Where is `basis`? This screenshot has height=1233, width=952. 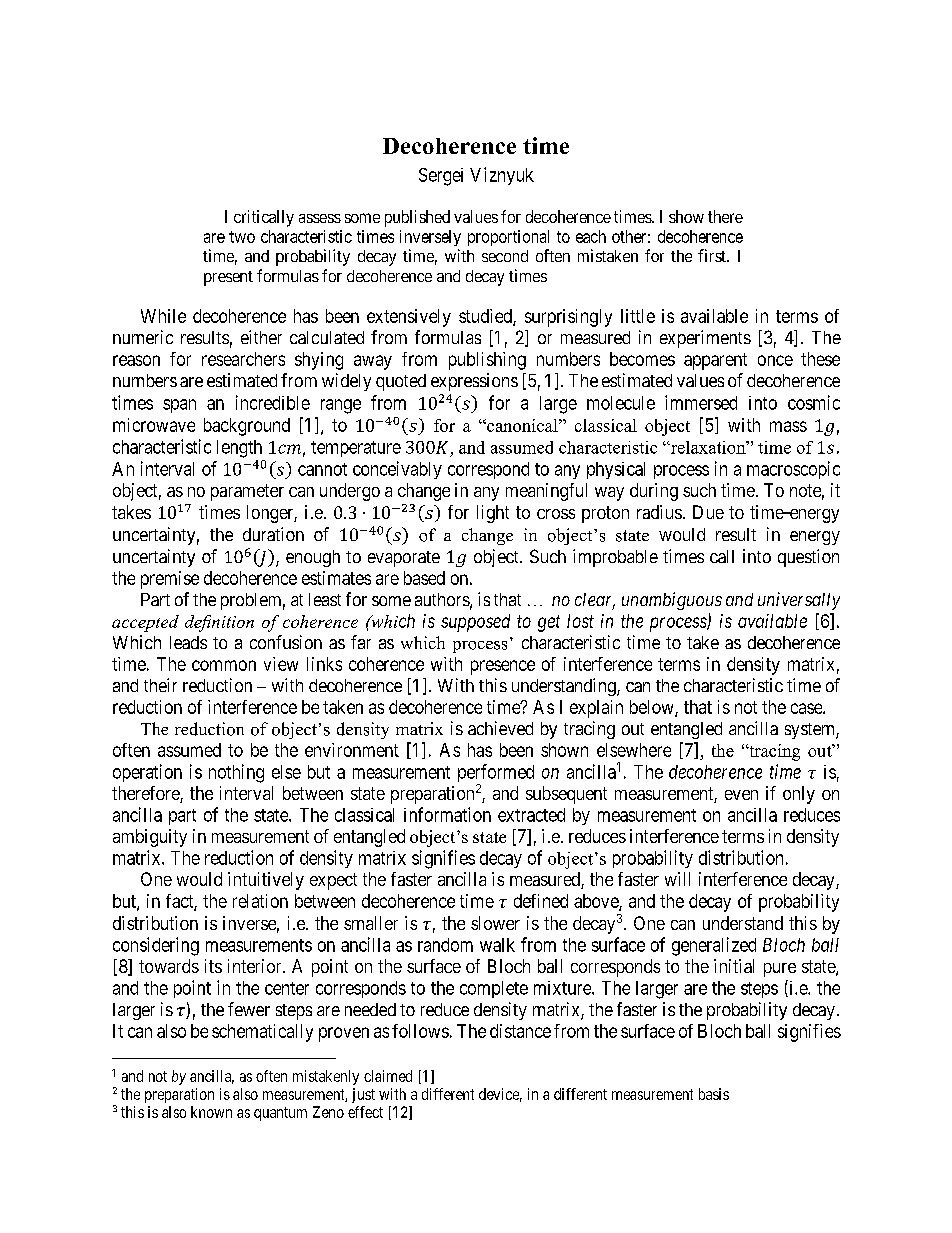
basis is located at coordinates (714, 1094).
